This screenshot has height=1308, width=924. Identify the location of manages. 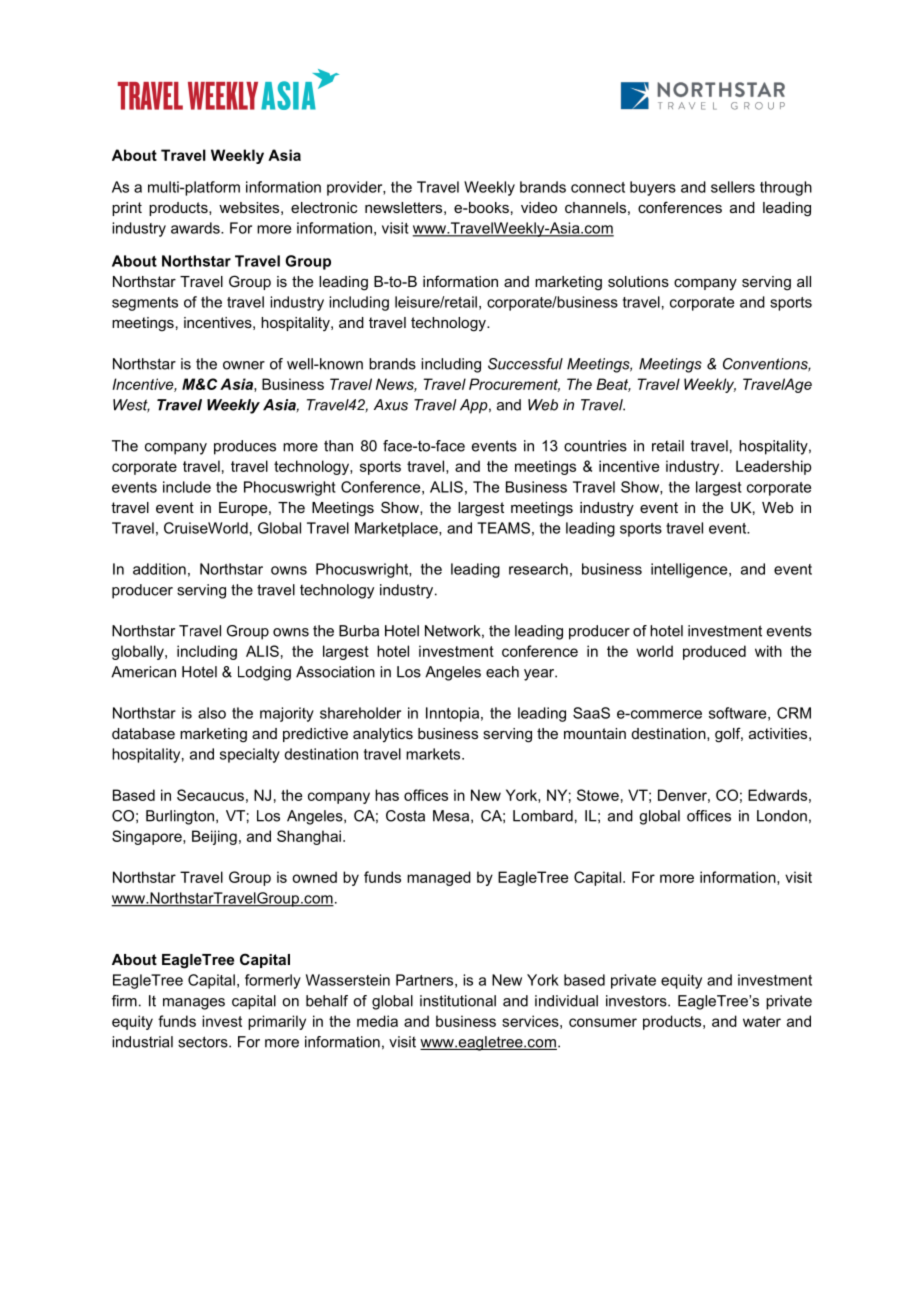
(194, 1004).
